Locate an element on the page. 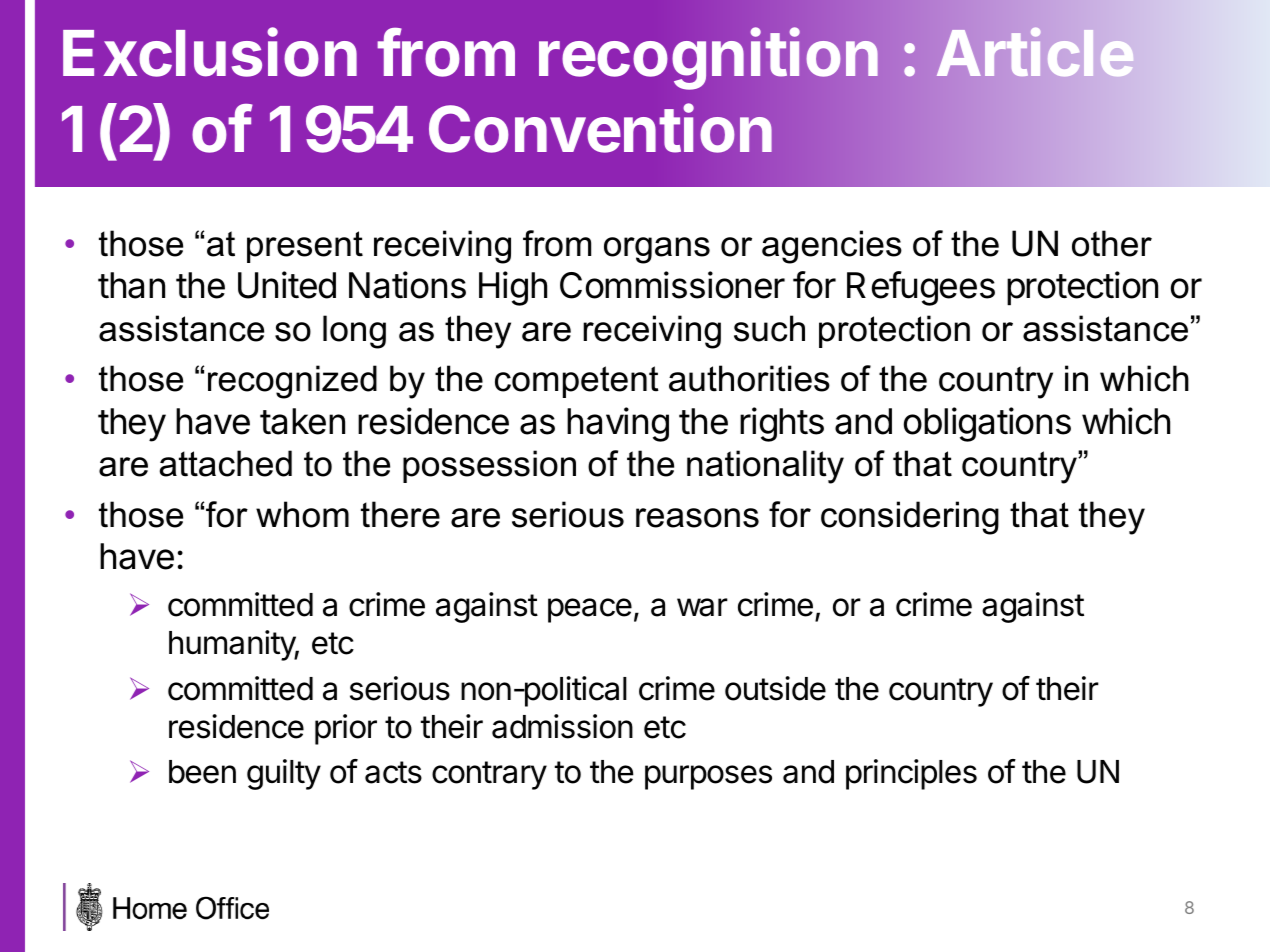 The height and width of the image is (952, 1270). obligations is located at coordinates (987, 424).
